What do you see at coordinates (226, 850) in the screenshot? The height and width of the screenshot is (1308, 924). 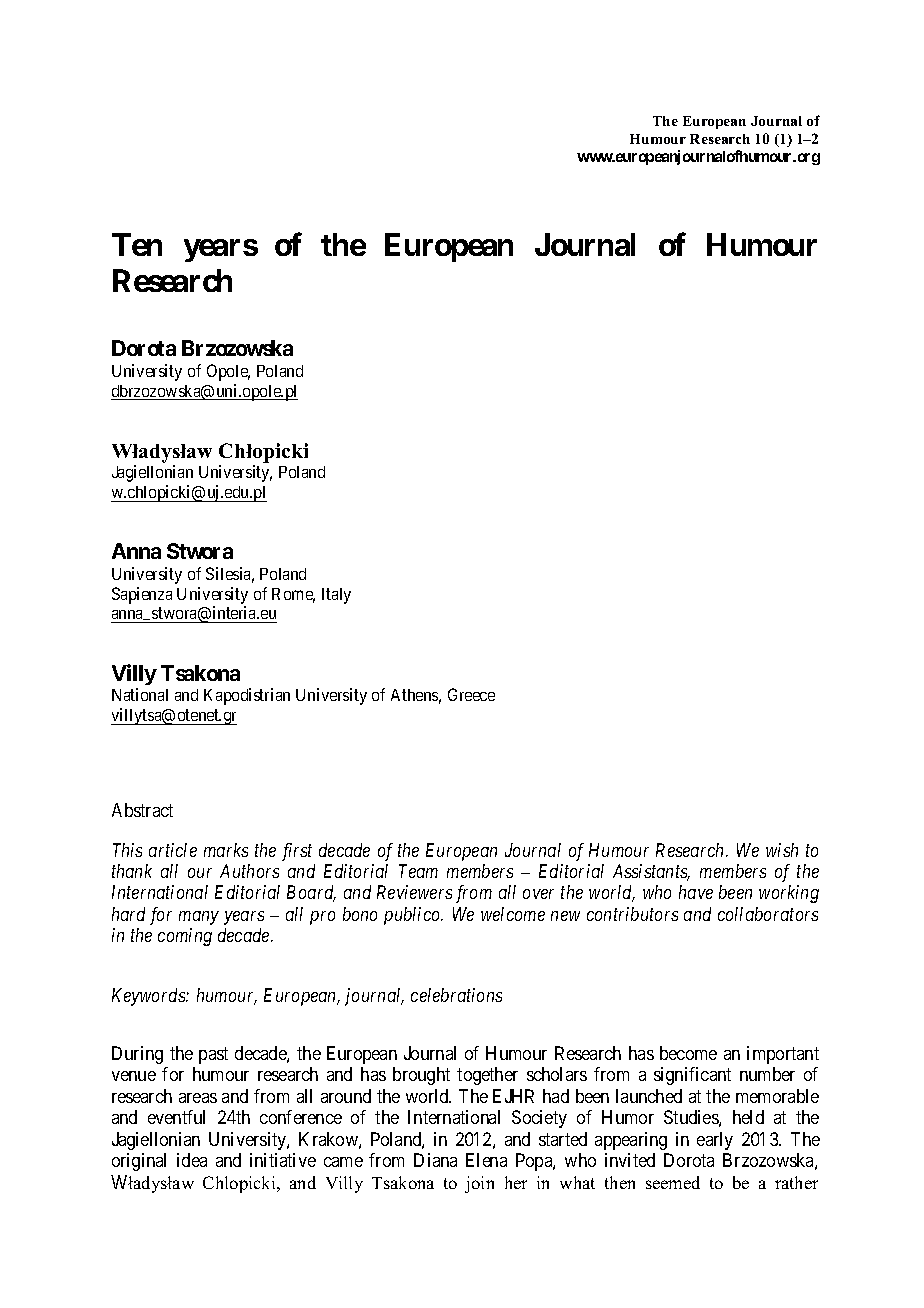 I see `marks` at bounding box center [226, 850].
